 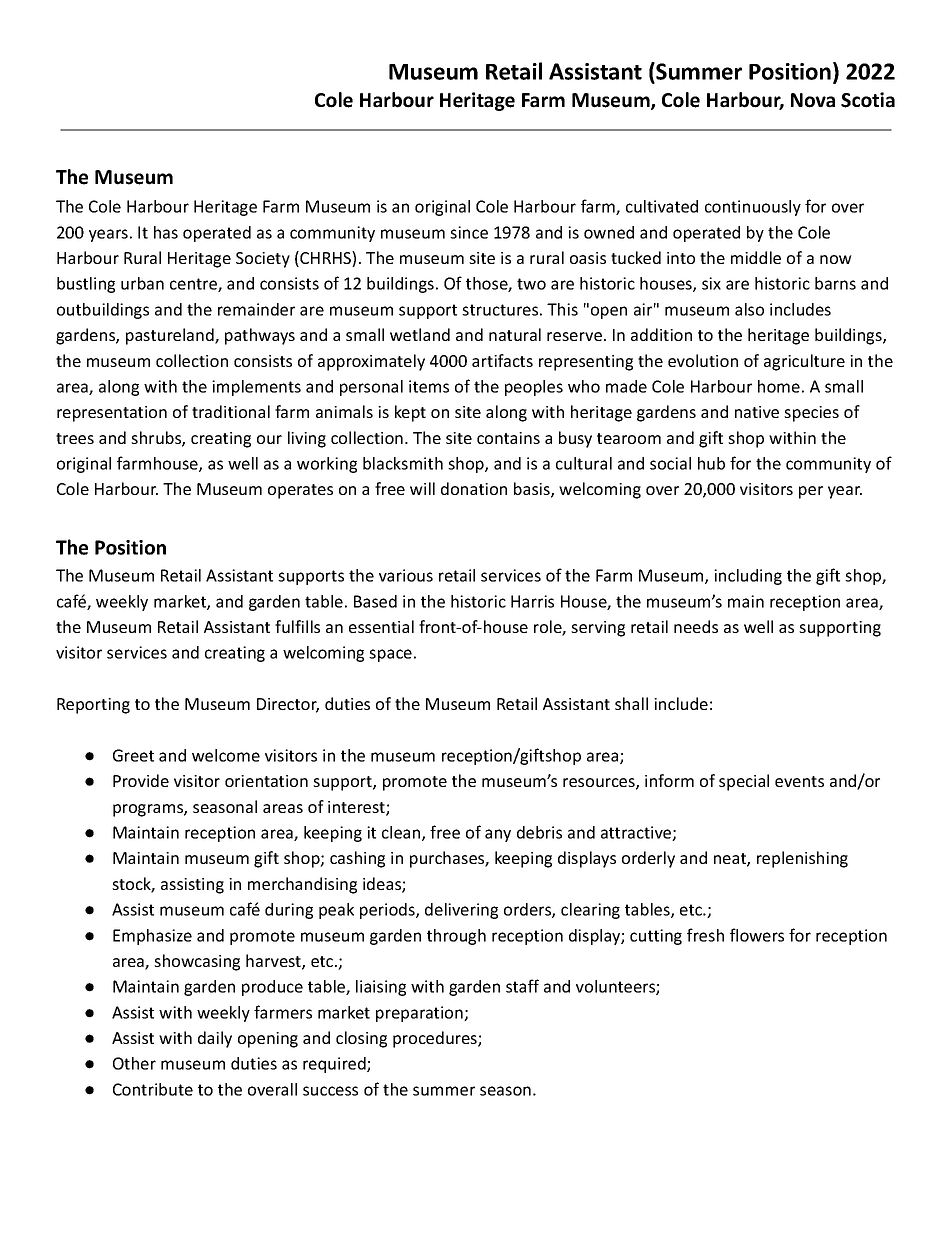 I want to click on procedures, so click(x=436, y=1039).
